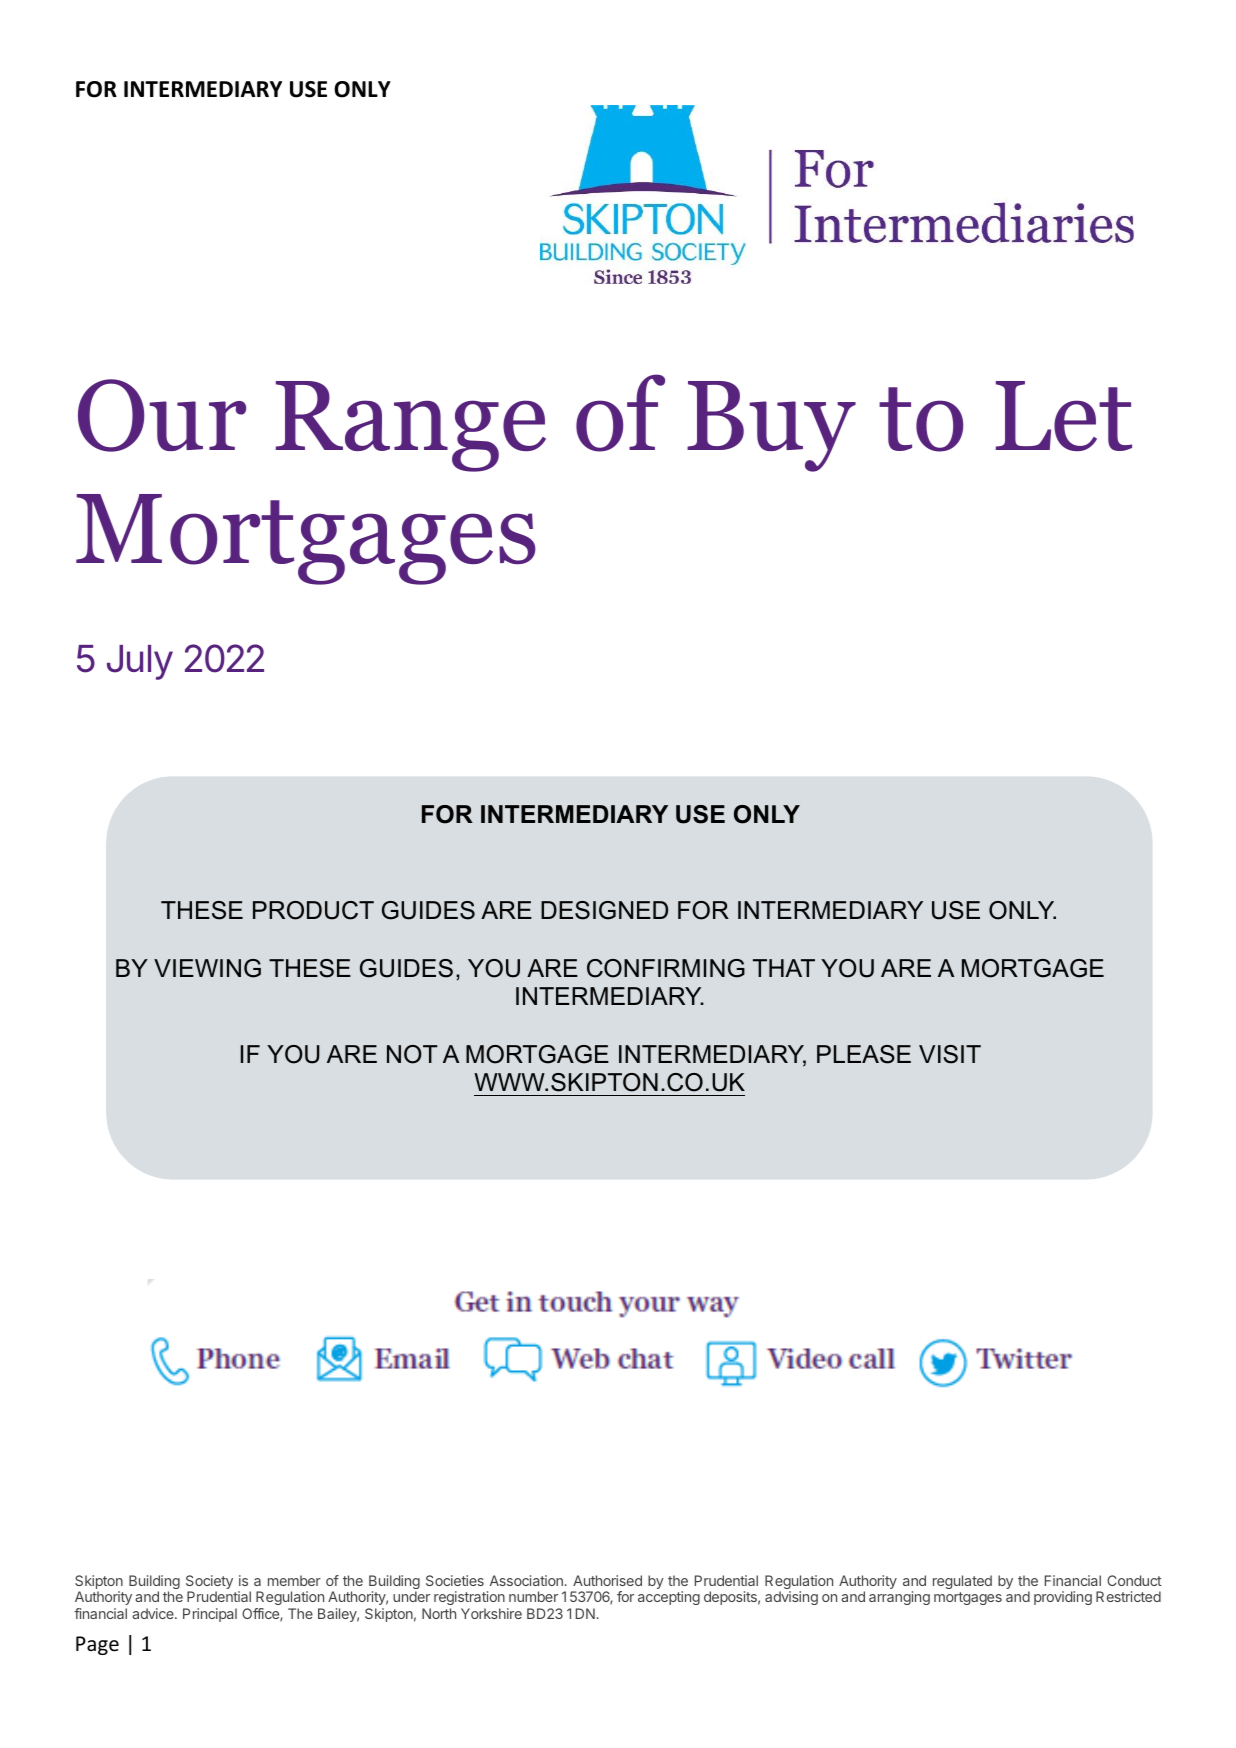 The height and width of the screenshot is (1748, 1236). I want to click on Principal, so click(210, 1615).
